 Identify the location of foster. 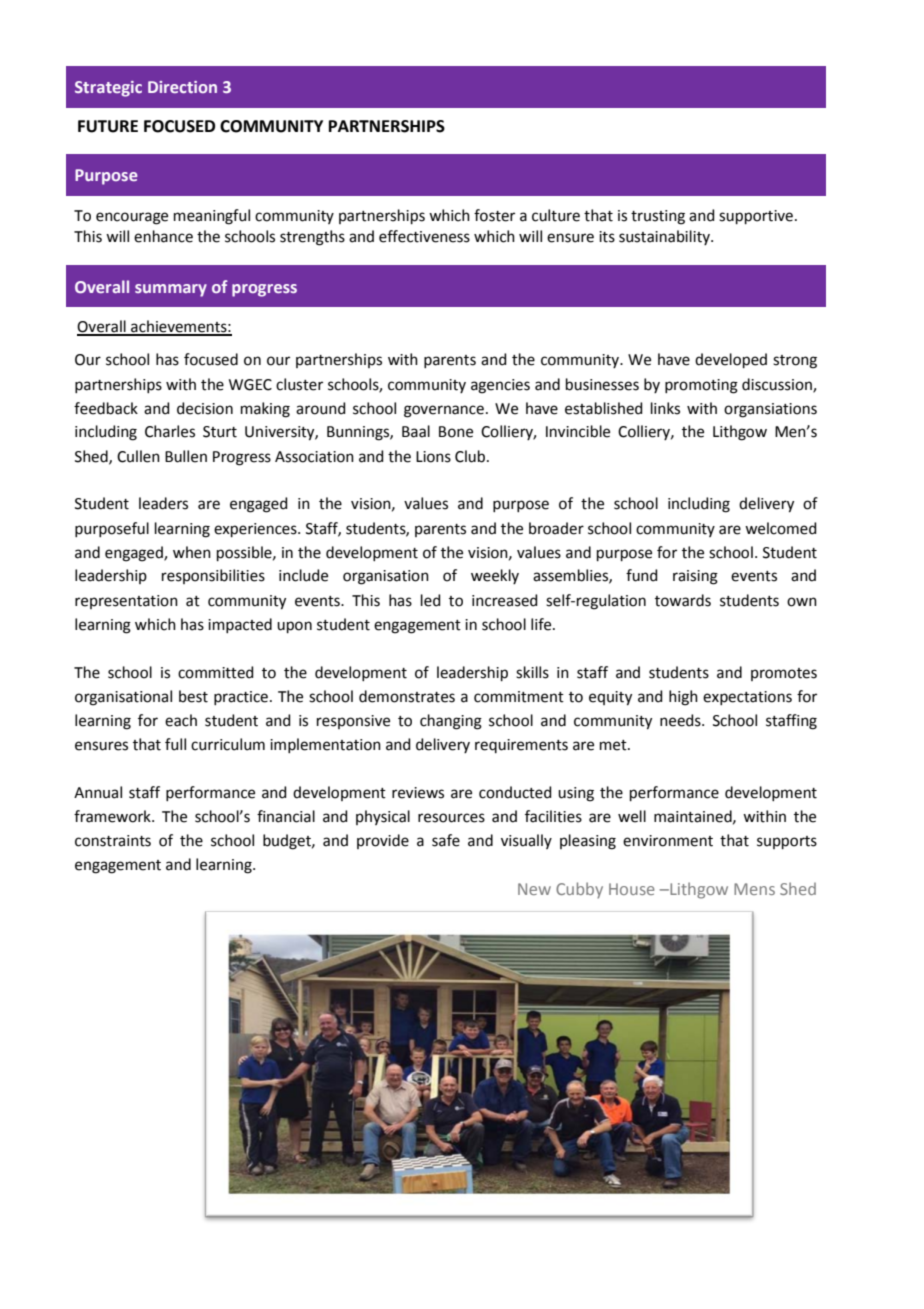
(494, 215).
